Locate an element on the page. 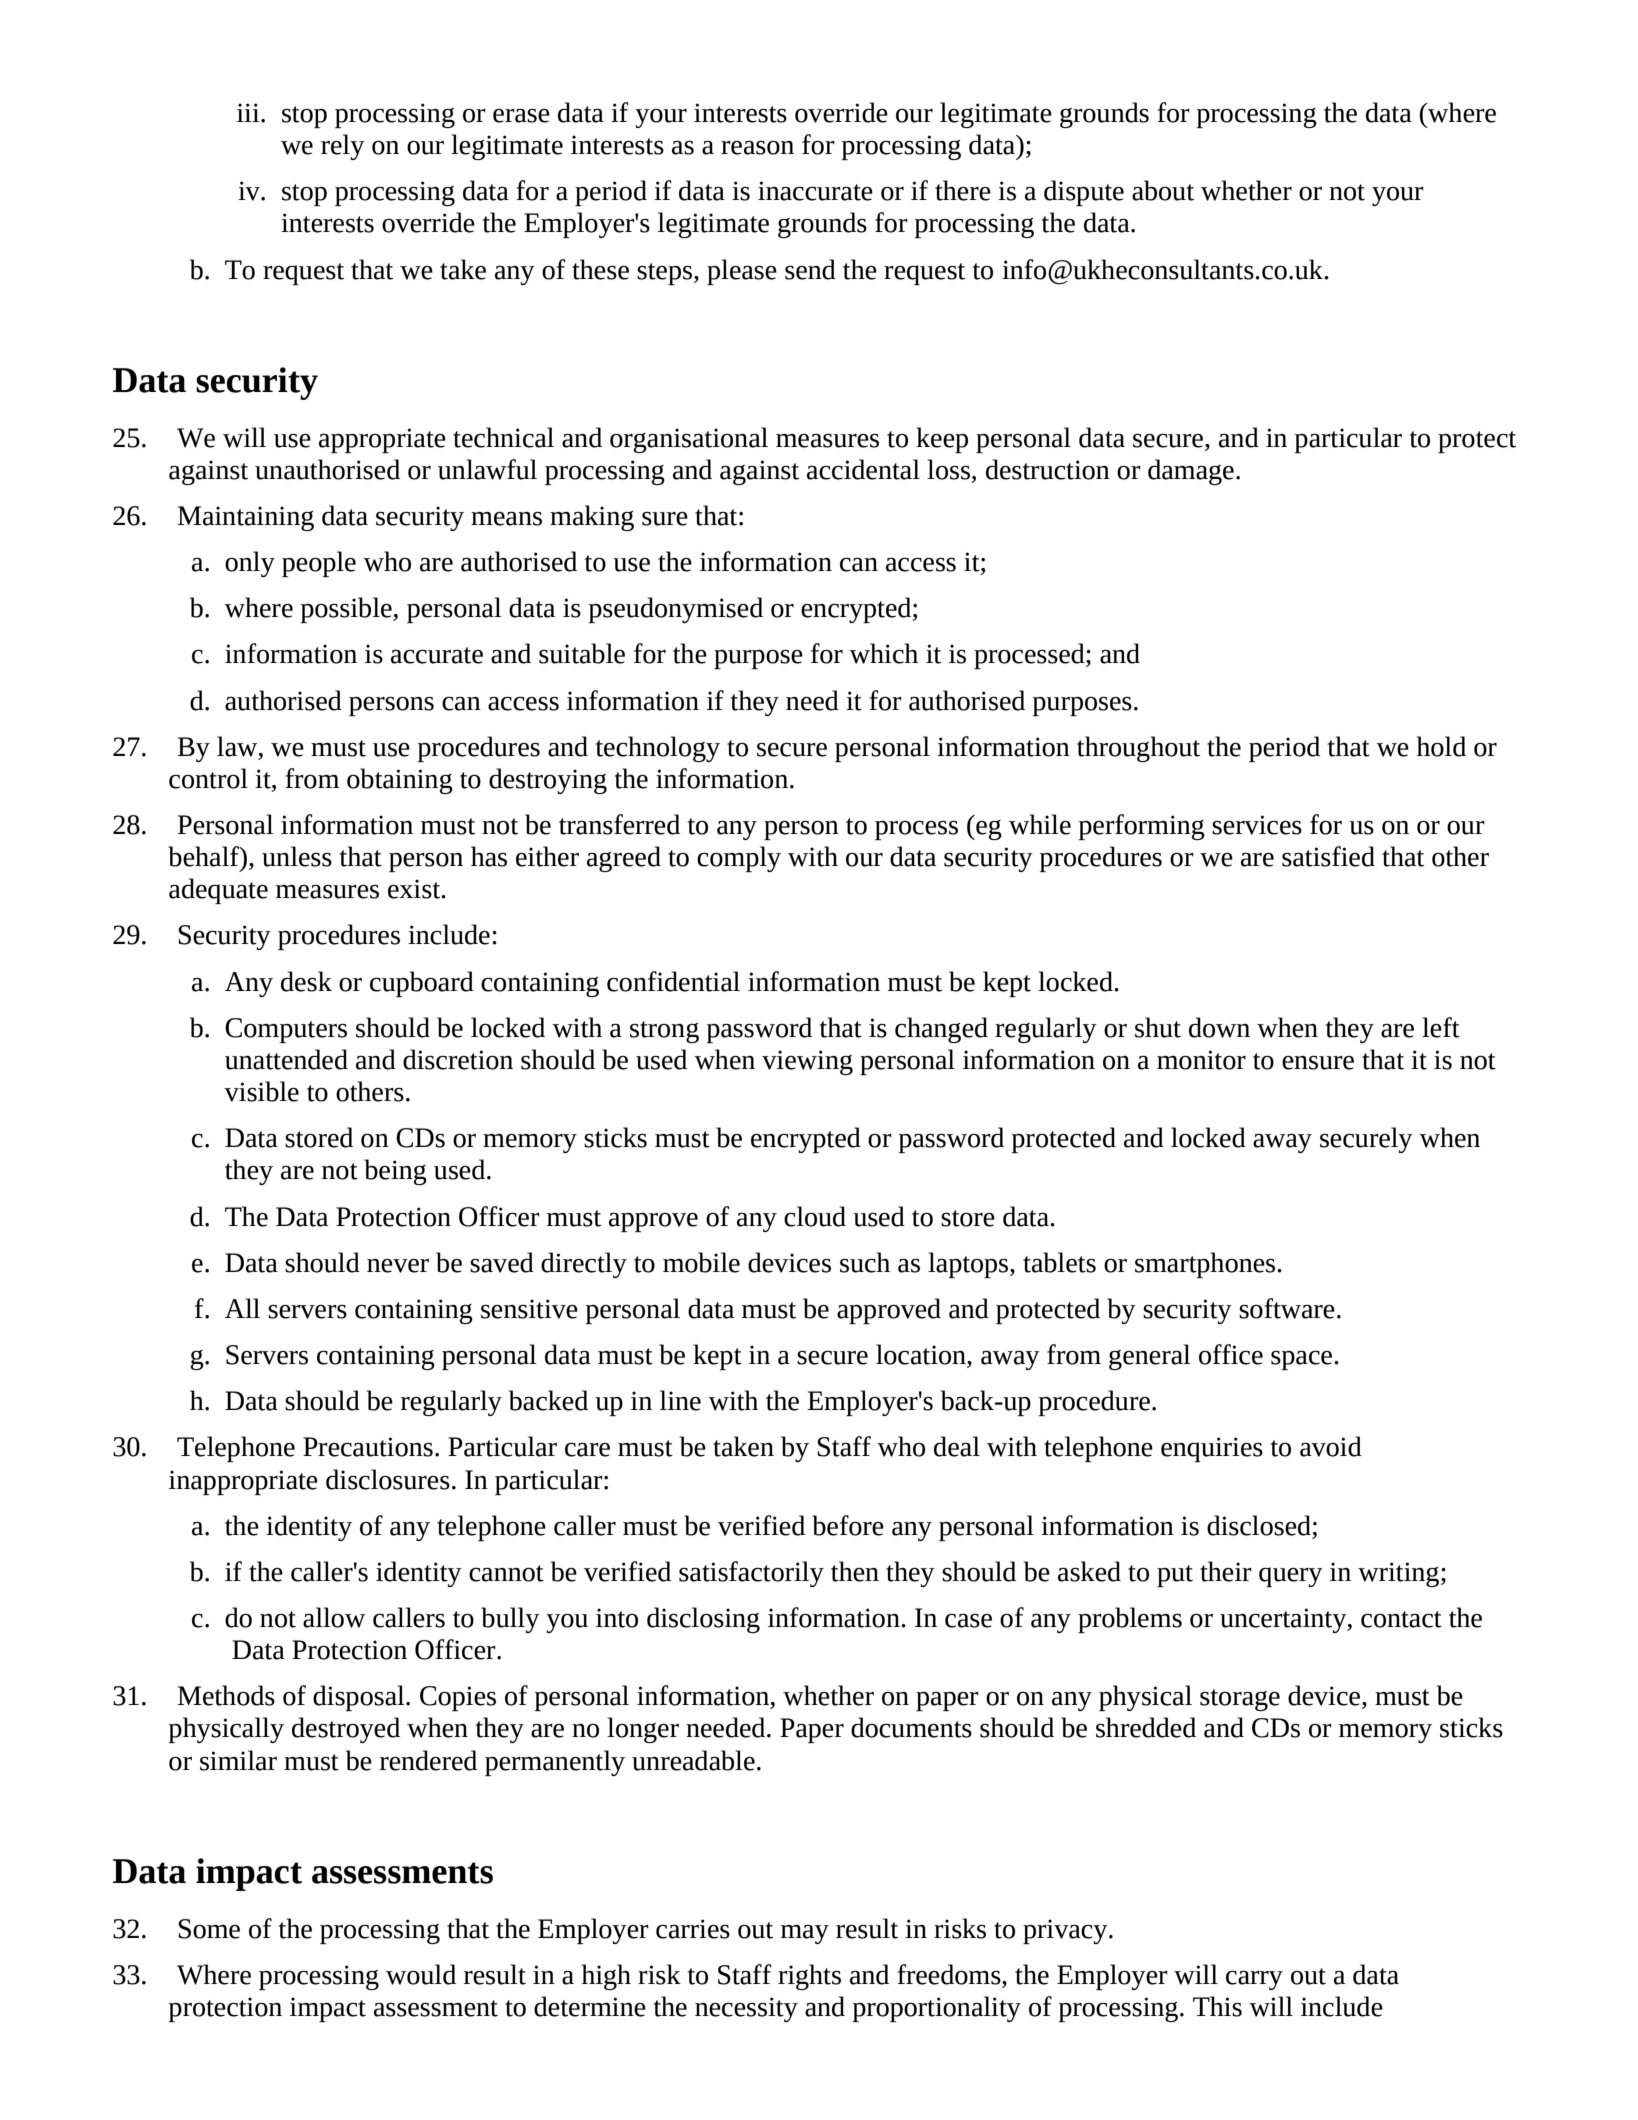 The width and height of the page is (1638, 2120). damage is located at coordinates (1191, 472).
